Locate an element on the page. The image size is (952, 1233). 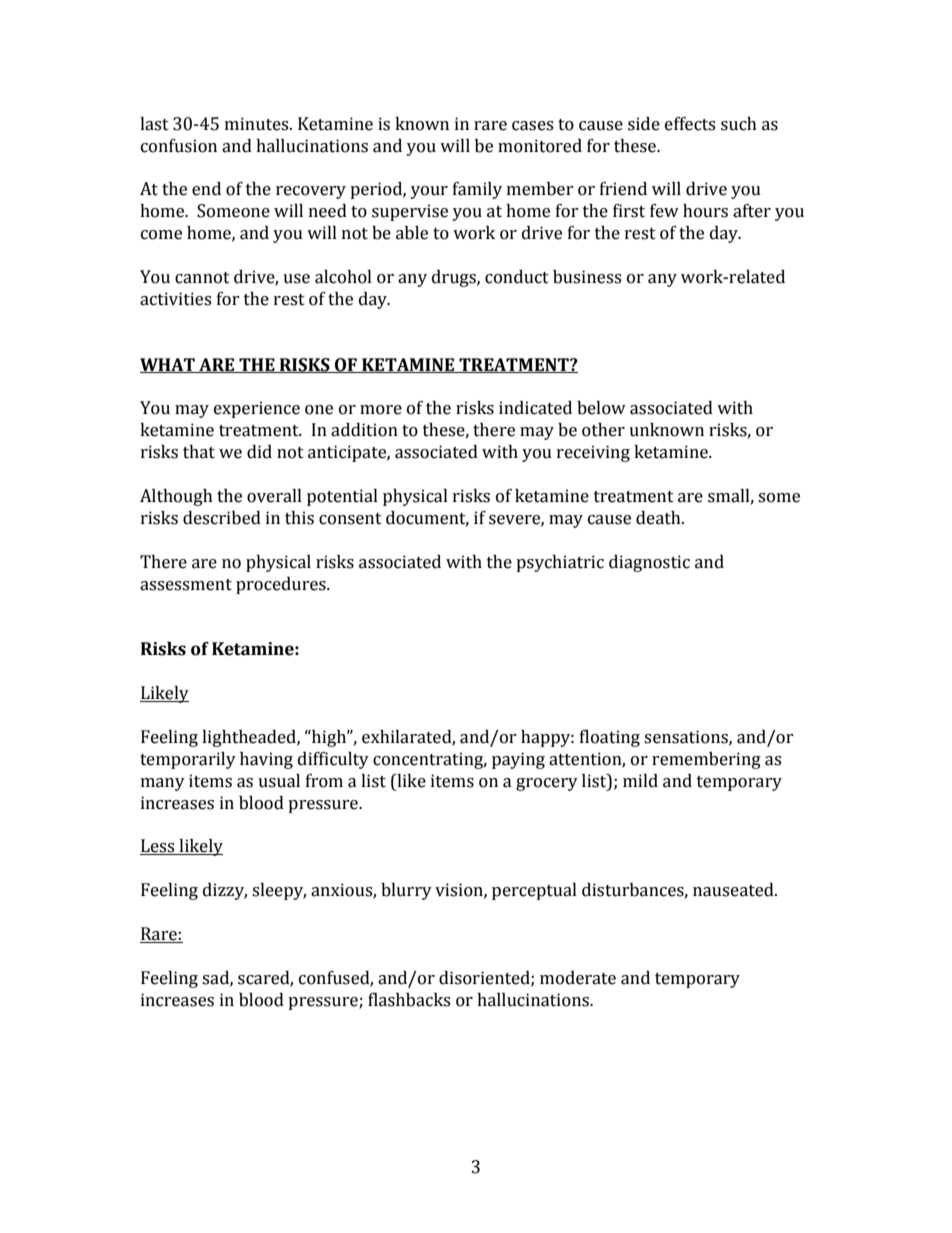
dizzy is located at coordinates (225, 891).
